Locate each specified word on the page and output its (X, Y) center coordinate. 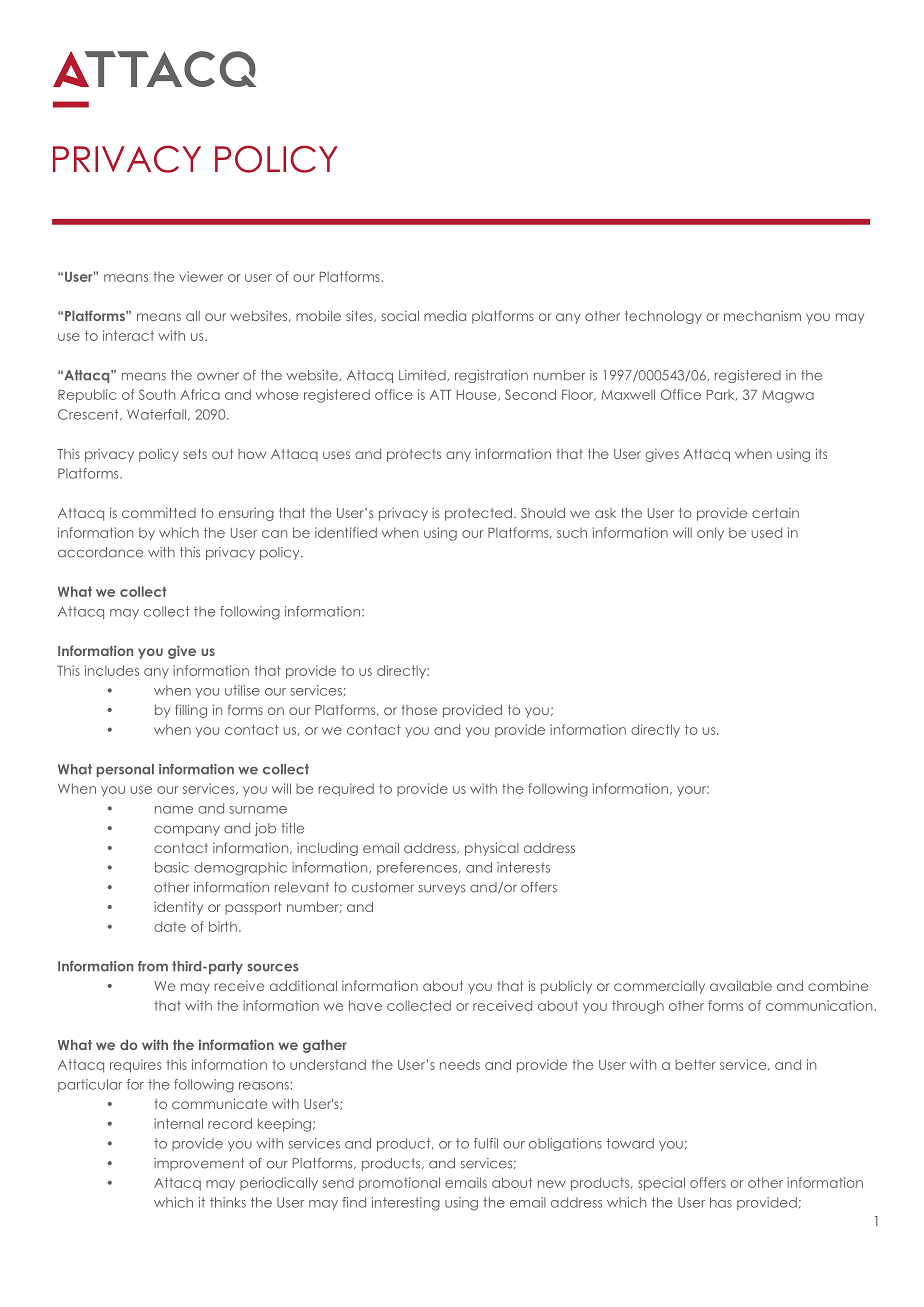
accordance (100, 552)
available (741, 985)
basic (172, 867)
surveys (441, 889)
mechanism (762, 316)
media (445, 315)
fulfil (486, 1143)
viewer (201, 276)
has (721, 1202)
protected (478, 514)
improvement (199, 1164)
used (766, 532)
